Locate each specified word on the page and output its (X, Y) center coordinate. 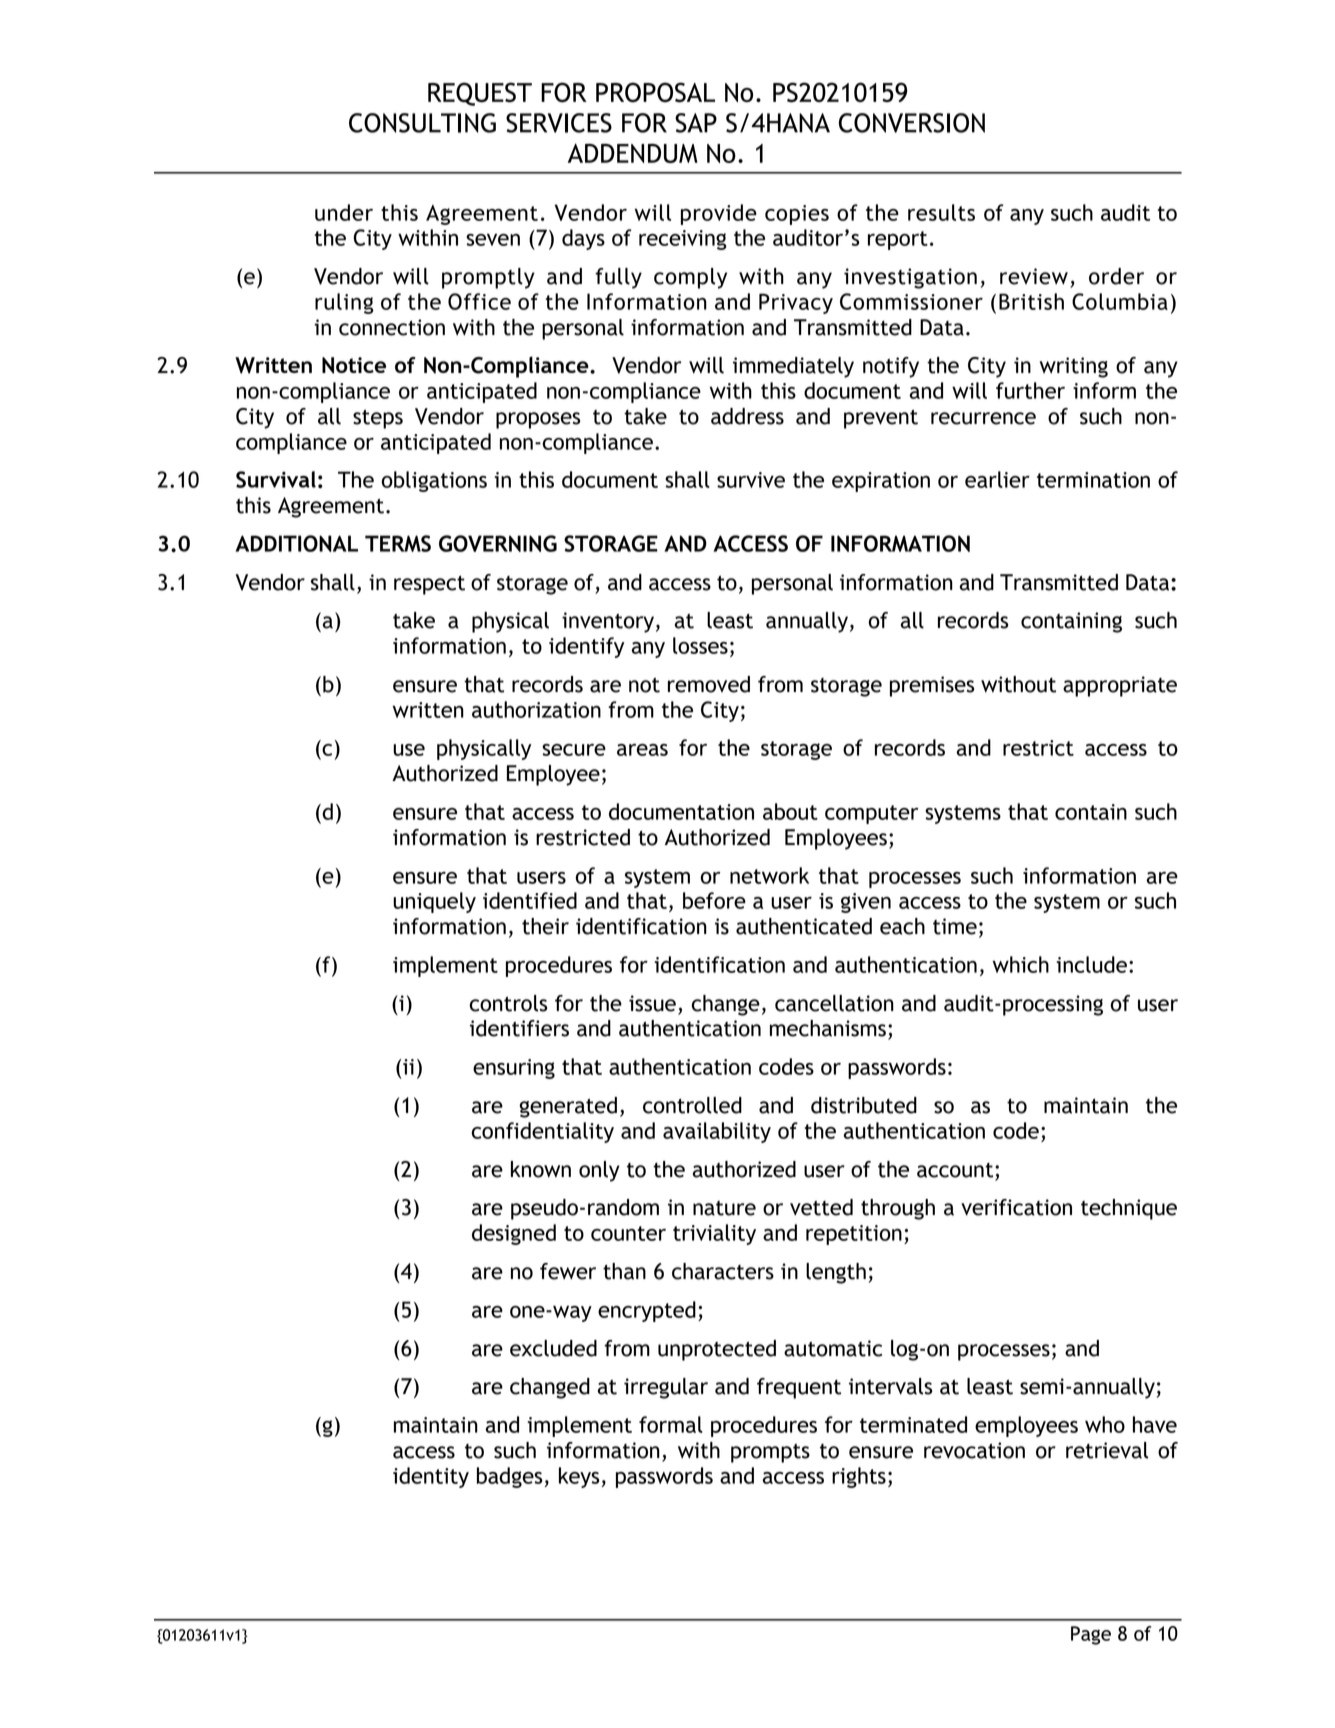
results (941, 212)
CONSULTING (422, 123)
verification (1016, 1207)
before (714, 900)
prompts (770, 1453)
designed (514, 1234)
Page (1091, 1635)
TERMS (398, 543)
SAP (696, 123)
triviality (714, 1234)
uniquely (434, 902)
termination (1093, 480)
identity (431, 1477)
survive (751, 480)
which (1020, 964)
